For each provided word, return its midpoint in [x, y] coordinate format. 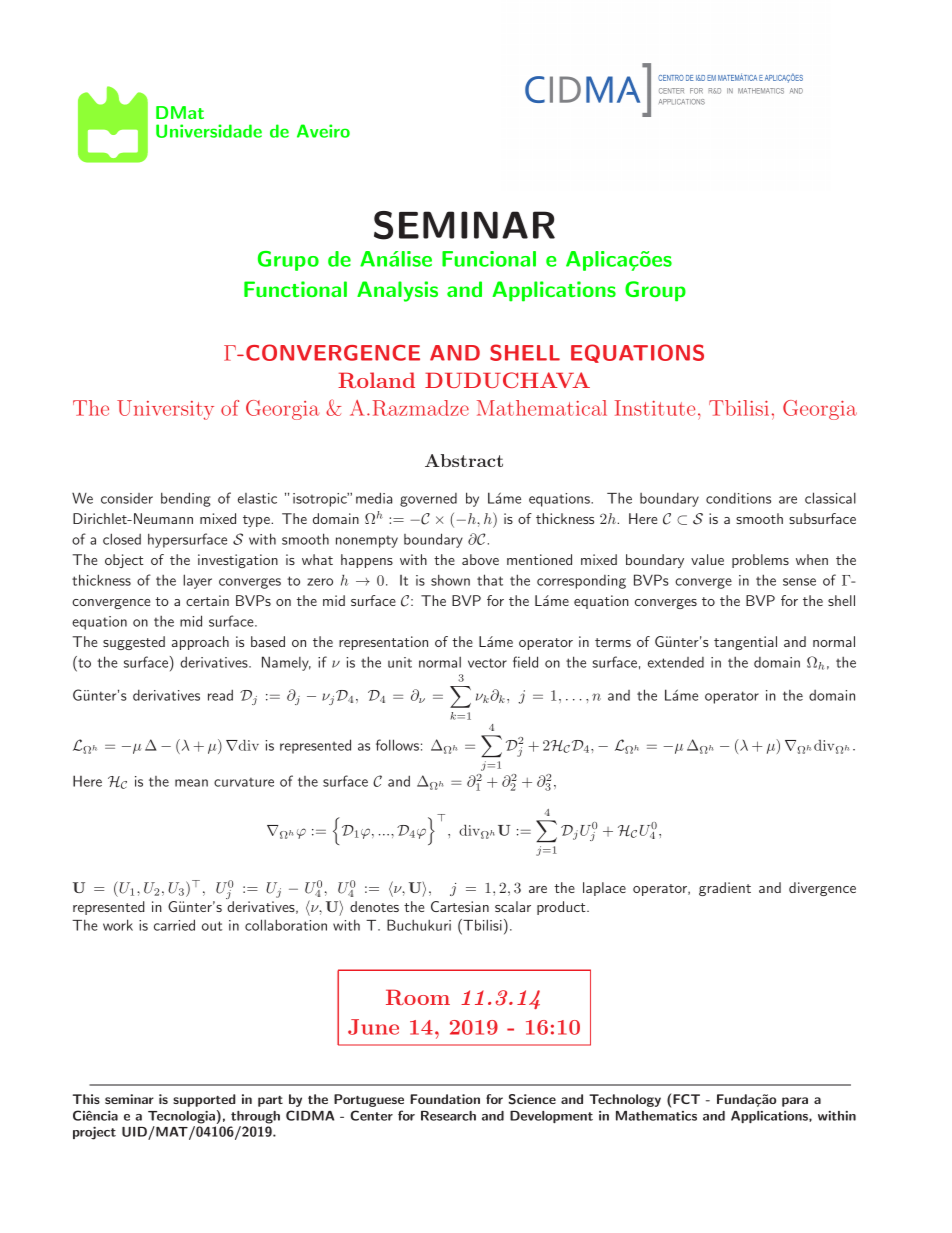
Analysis [397, 291]
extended [676, 662]
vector [487, 663]
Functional [295, 289]
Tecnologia [181, 1117]
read [220, 695]
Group [655, 291]
